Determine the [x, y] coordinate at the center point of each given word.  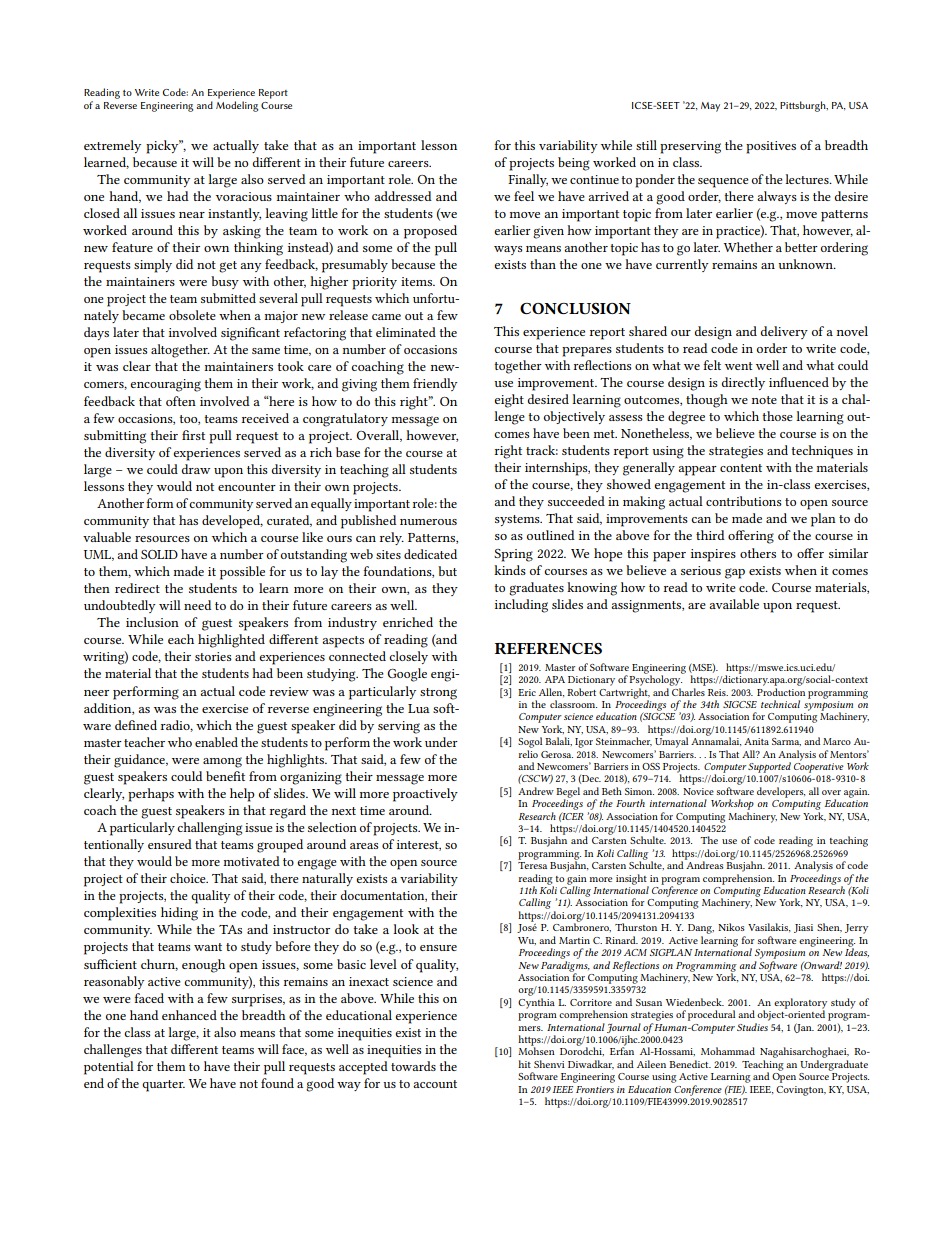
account [435, 1084]
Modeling [237, 106]
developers [781, 792]
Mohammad [728, 1051]
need [197, 605]
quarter [163, 1086]
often [181, 401]
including [521, 606]
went [739, 366]
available [734, 604]
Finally [528, 180]
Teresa [532, 865]
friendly [435, 384]
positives [771, 147]
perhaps [151, 795]
